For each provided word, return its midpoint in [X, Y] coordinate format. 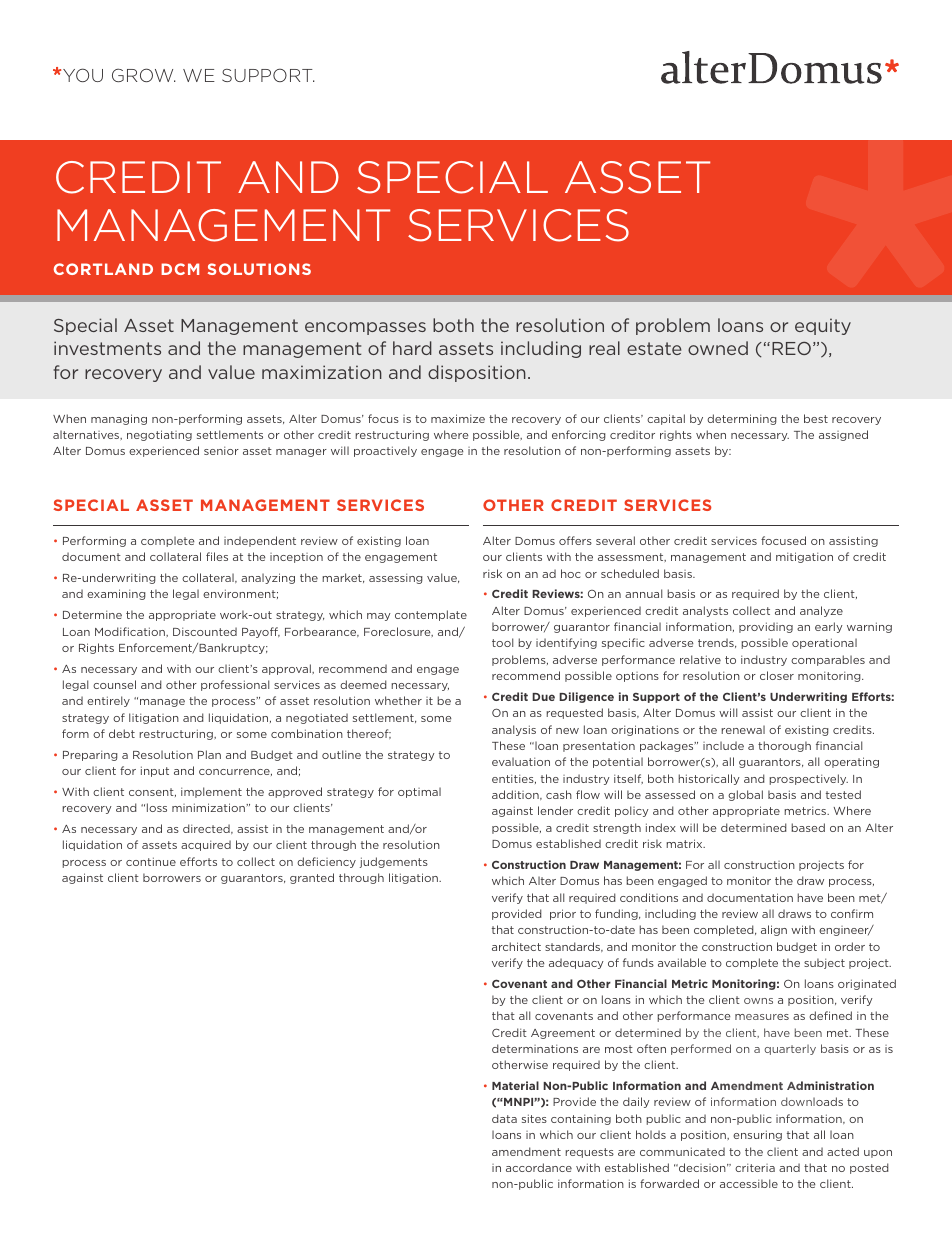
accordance [539, 1167]
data [504, 1118]
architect [516, 946]
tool [502, 642]
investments [107, 348]
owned [718, 348]
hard [412, 348]
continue [151, 861]
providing [766, 627]
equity [823, 326]
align [774, 930]
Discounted [205, 631]
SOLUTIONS [259, 269]
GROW [144, 75]
